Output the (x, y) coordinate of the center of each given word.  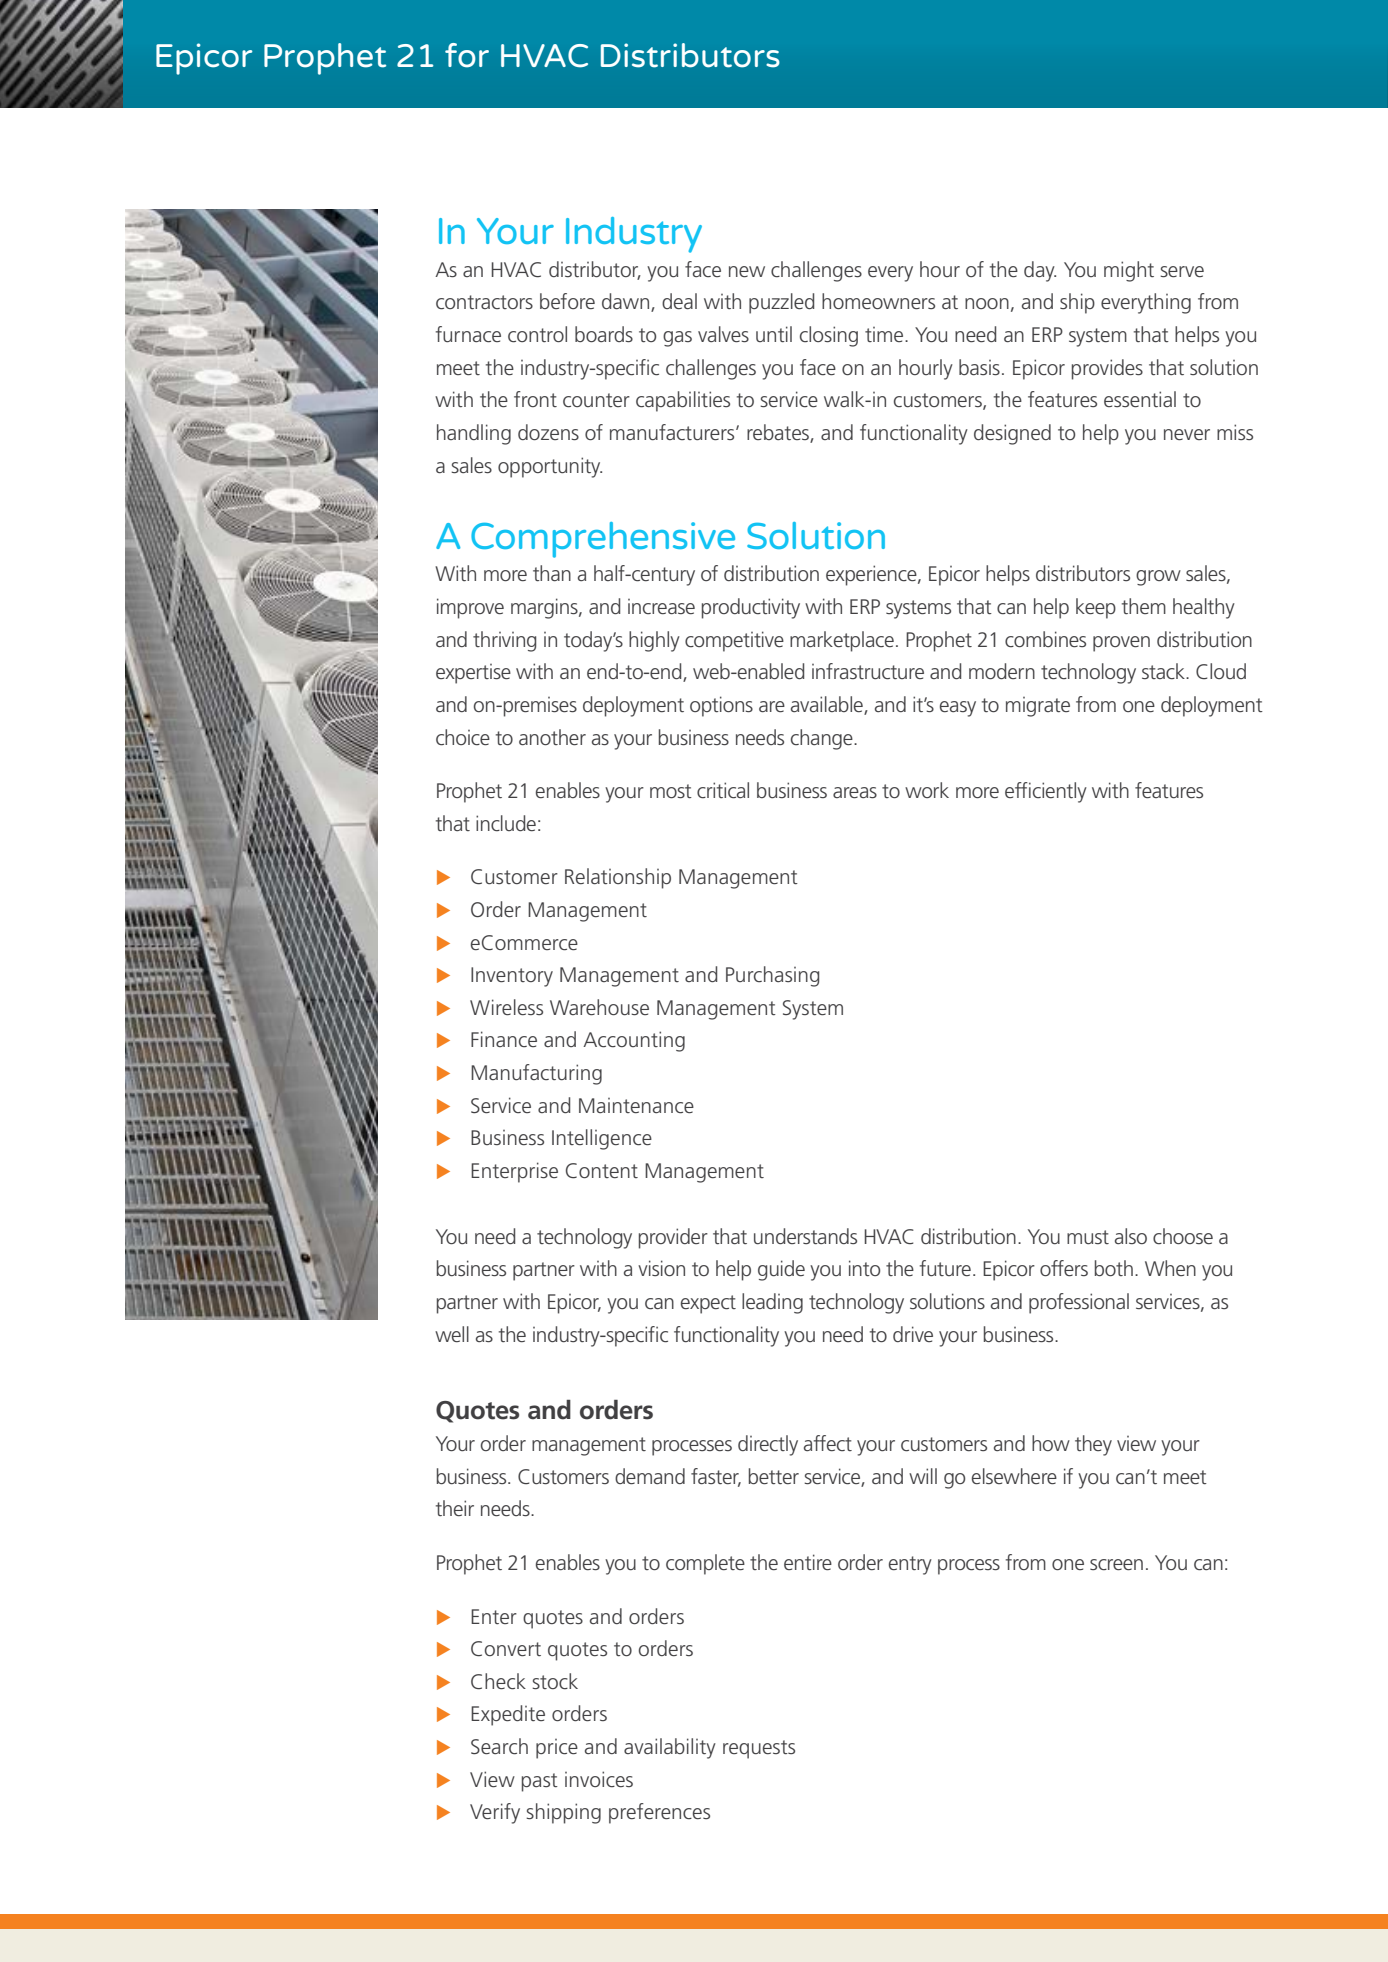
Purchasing (772, 976)
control (537, 334)
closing (829, 336)
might (1129, 271)
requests (759, 1749)
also (1131, 1236)
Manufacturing (536, 1074)
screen (1116, 1564)
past (540, 1782)
